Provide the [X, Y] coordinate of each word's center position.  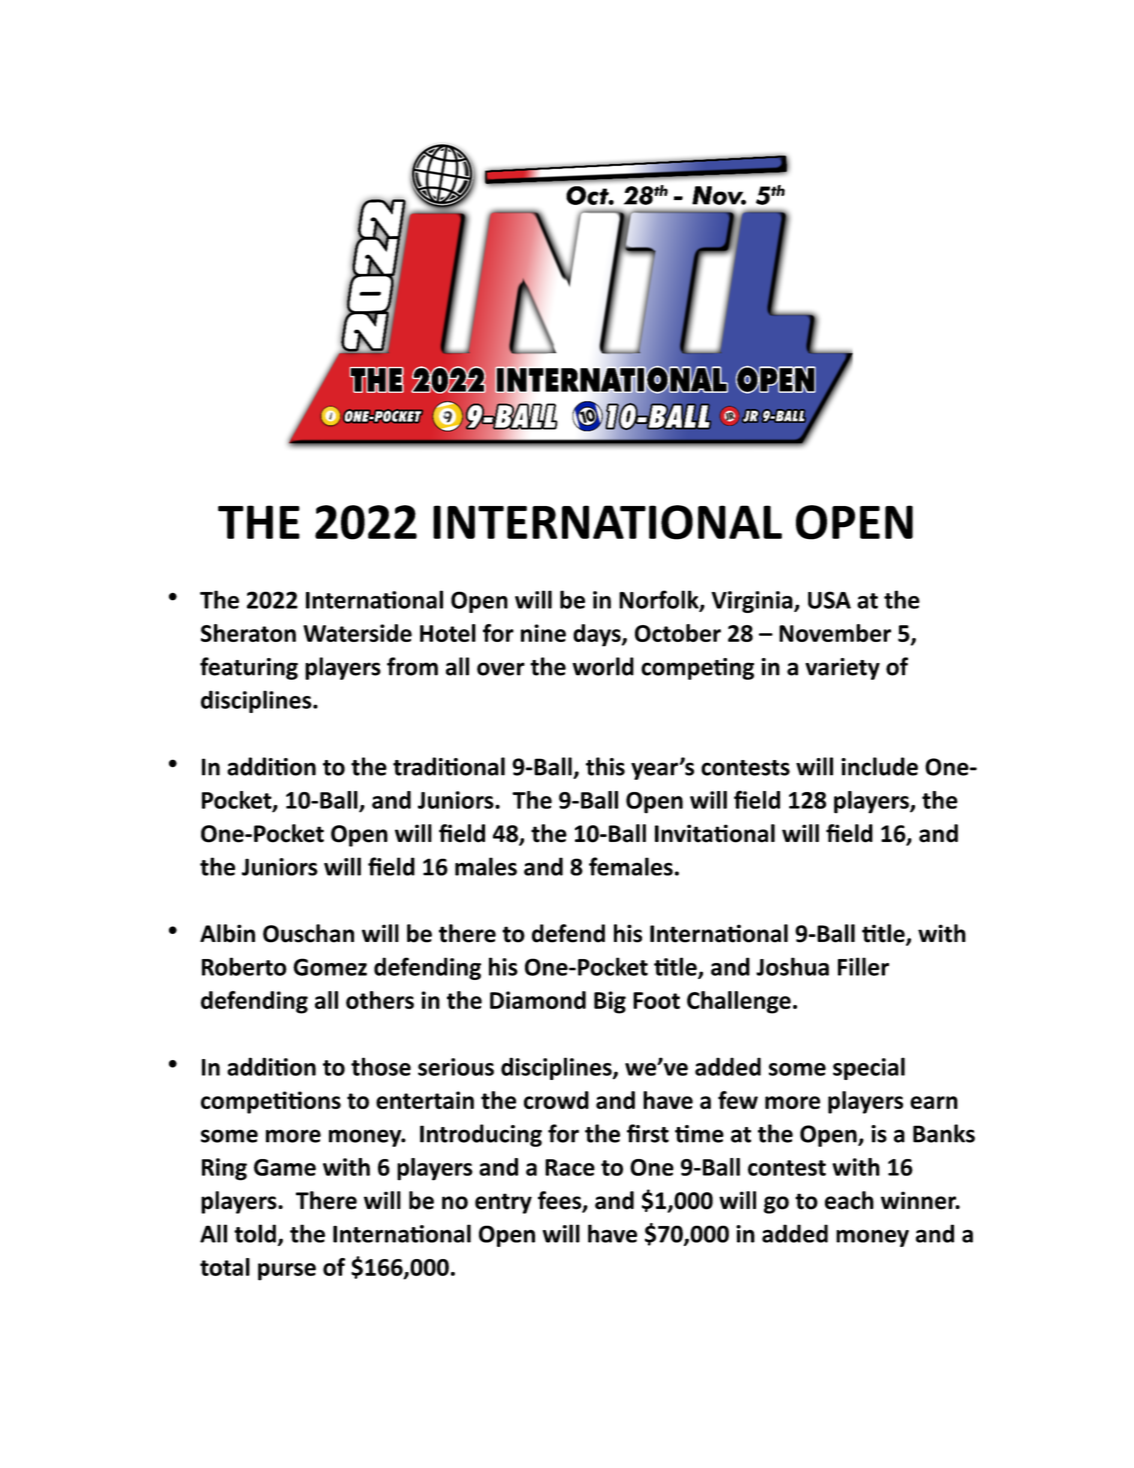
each [849, 1200]
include [879, 766]
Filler [863, 966]
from [412, 666]
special [869, 1068]
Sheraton [248, 633]
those [381, 1066]
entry [503, 1203]
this [605, 766]
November [835, 633]
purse [287, 1272]
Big [610, 1002]
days [598, 635]
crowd [556, 1100]
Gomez [330, 967]
